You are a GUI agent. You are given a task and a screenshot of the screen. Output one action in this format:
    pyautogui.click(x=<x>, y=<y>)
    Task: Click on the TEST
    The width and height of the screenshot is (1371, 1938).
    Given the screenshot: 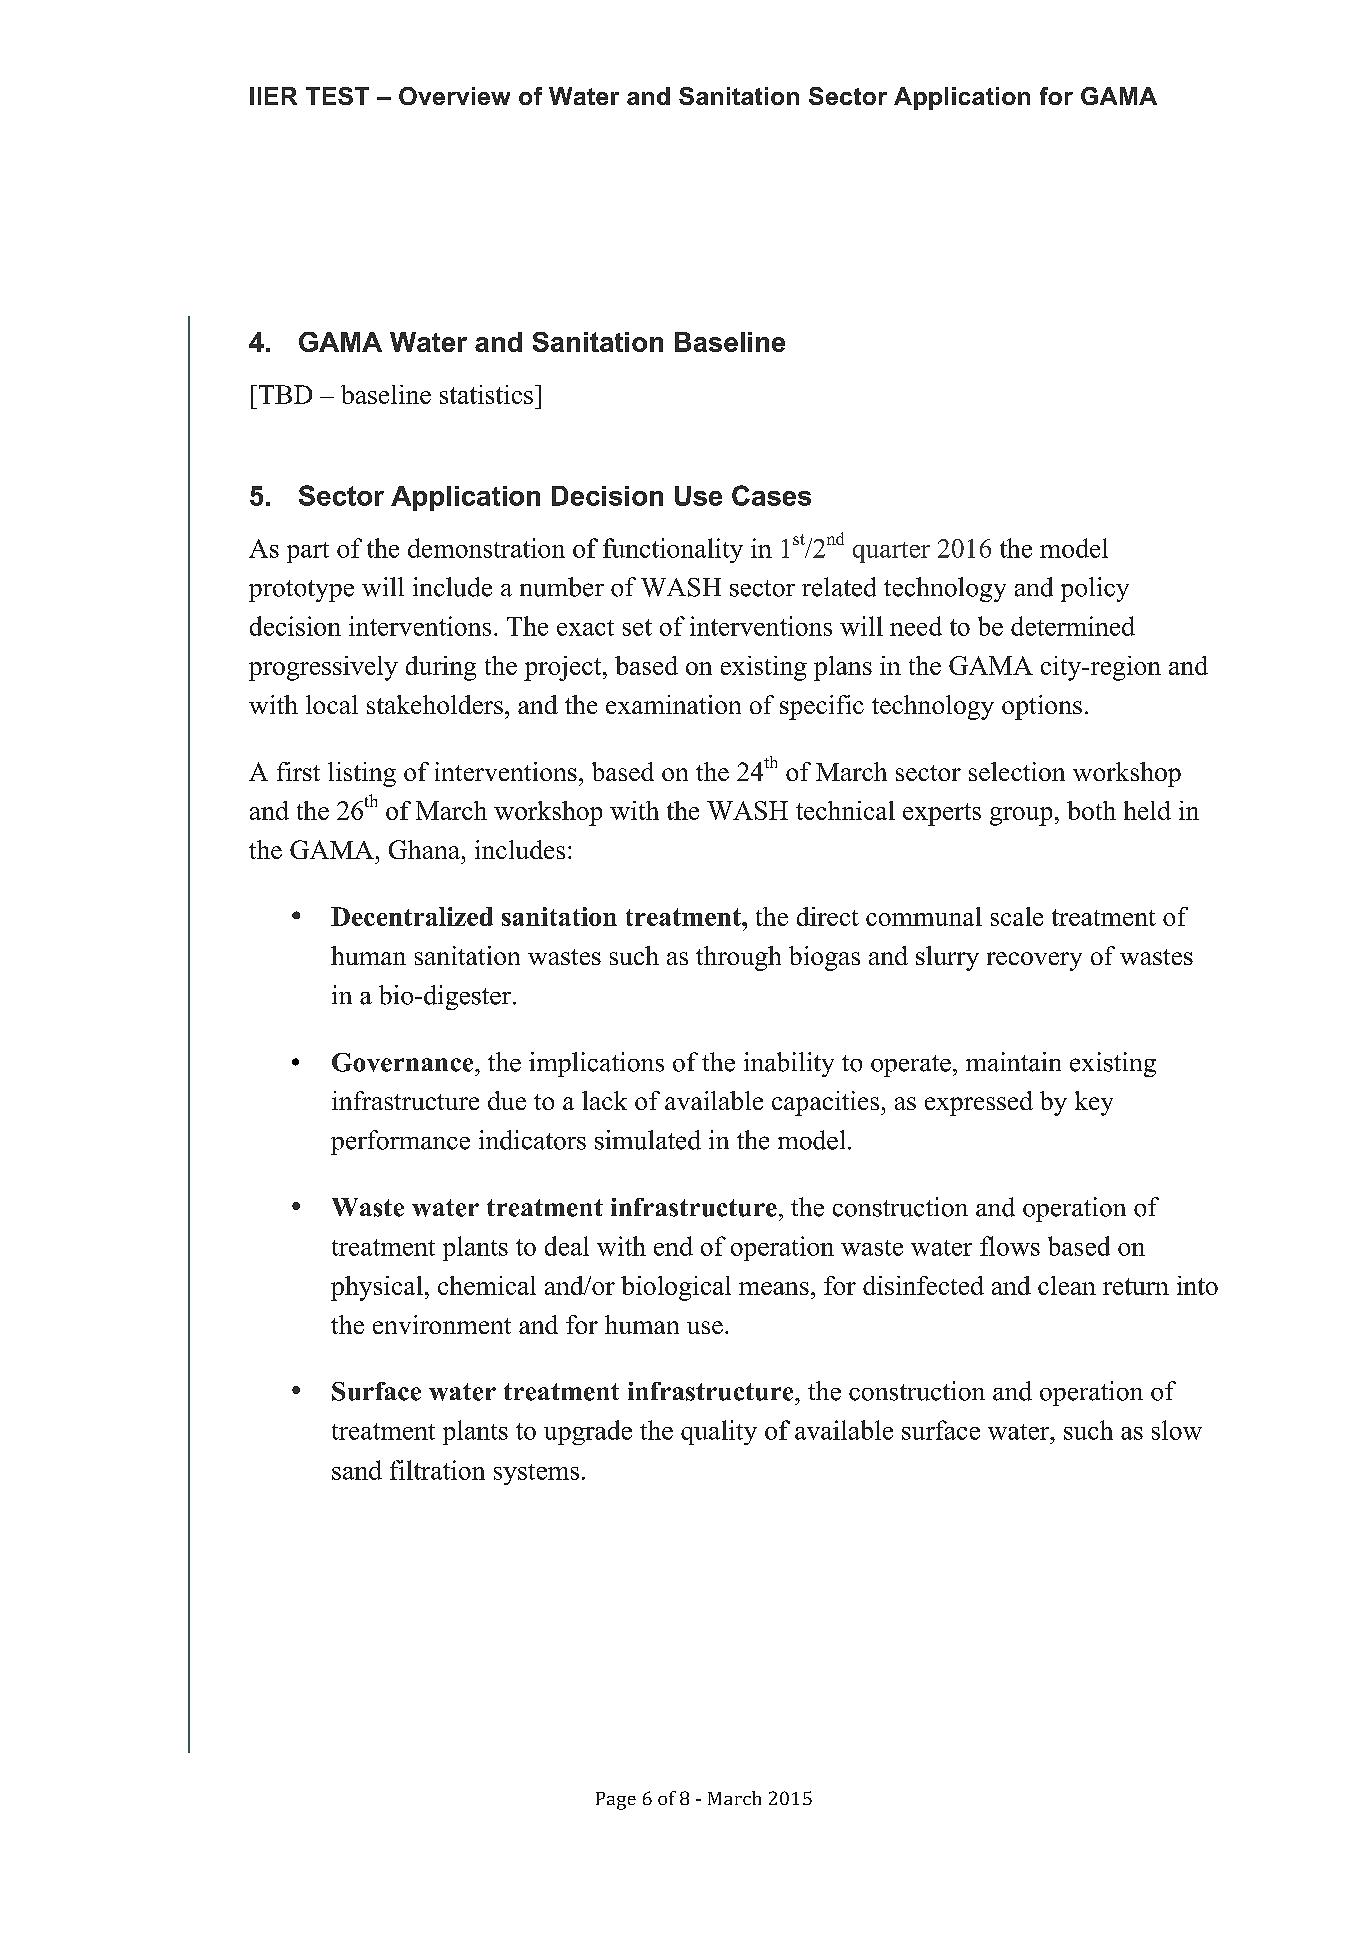 What is the action you would take?
    pyautogui.click(x=337, y=96)
